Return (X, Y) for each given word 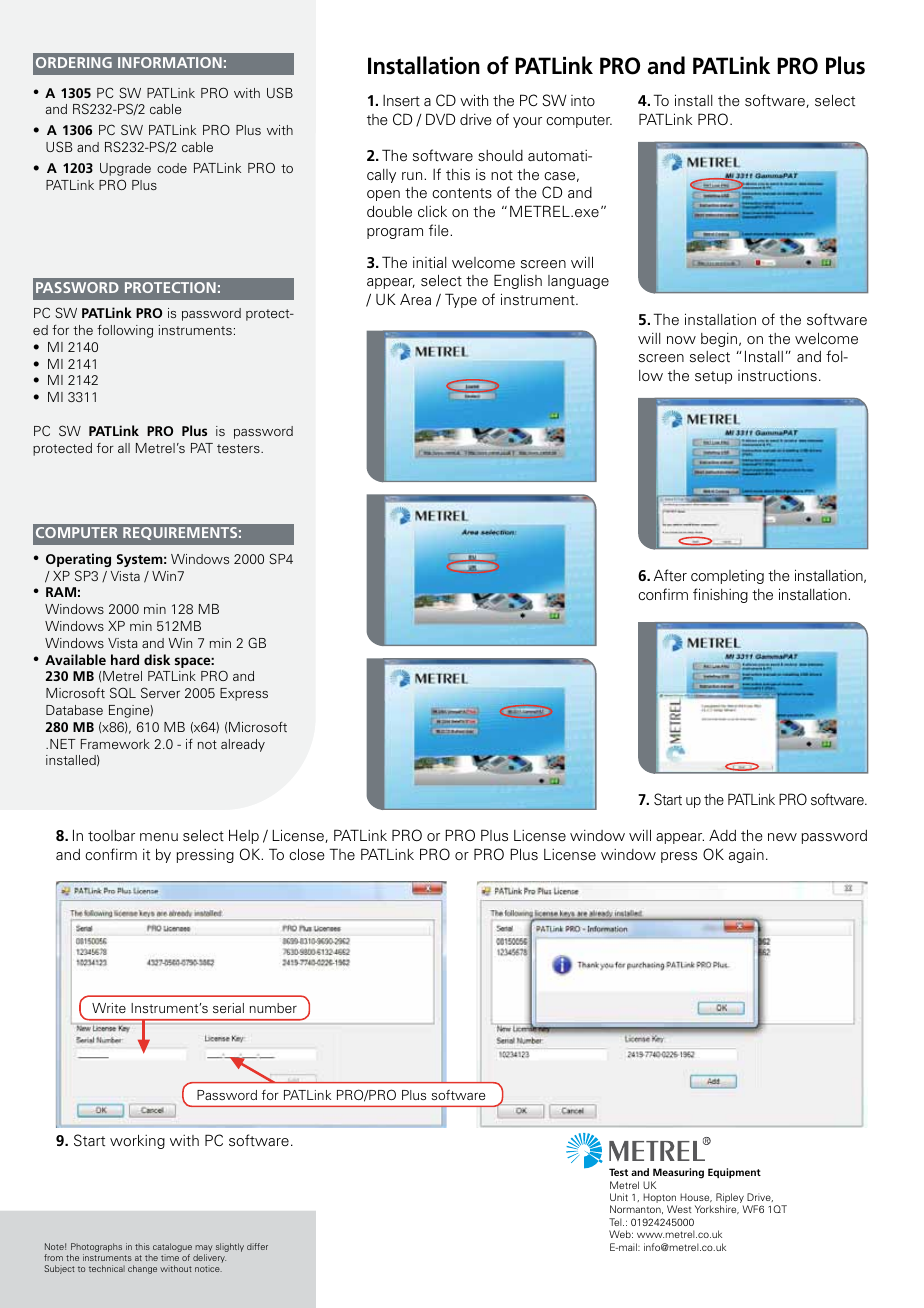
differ (257, 1246)
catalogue (172, 1249)
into (583, 101)
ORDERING (74, 62)
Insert (401, 101)
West (679, 1209)
